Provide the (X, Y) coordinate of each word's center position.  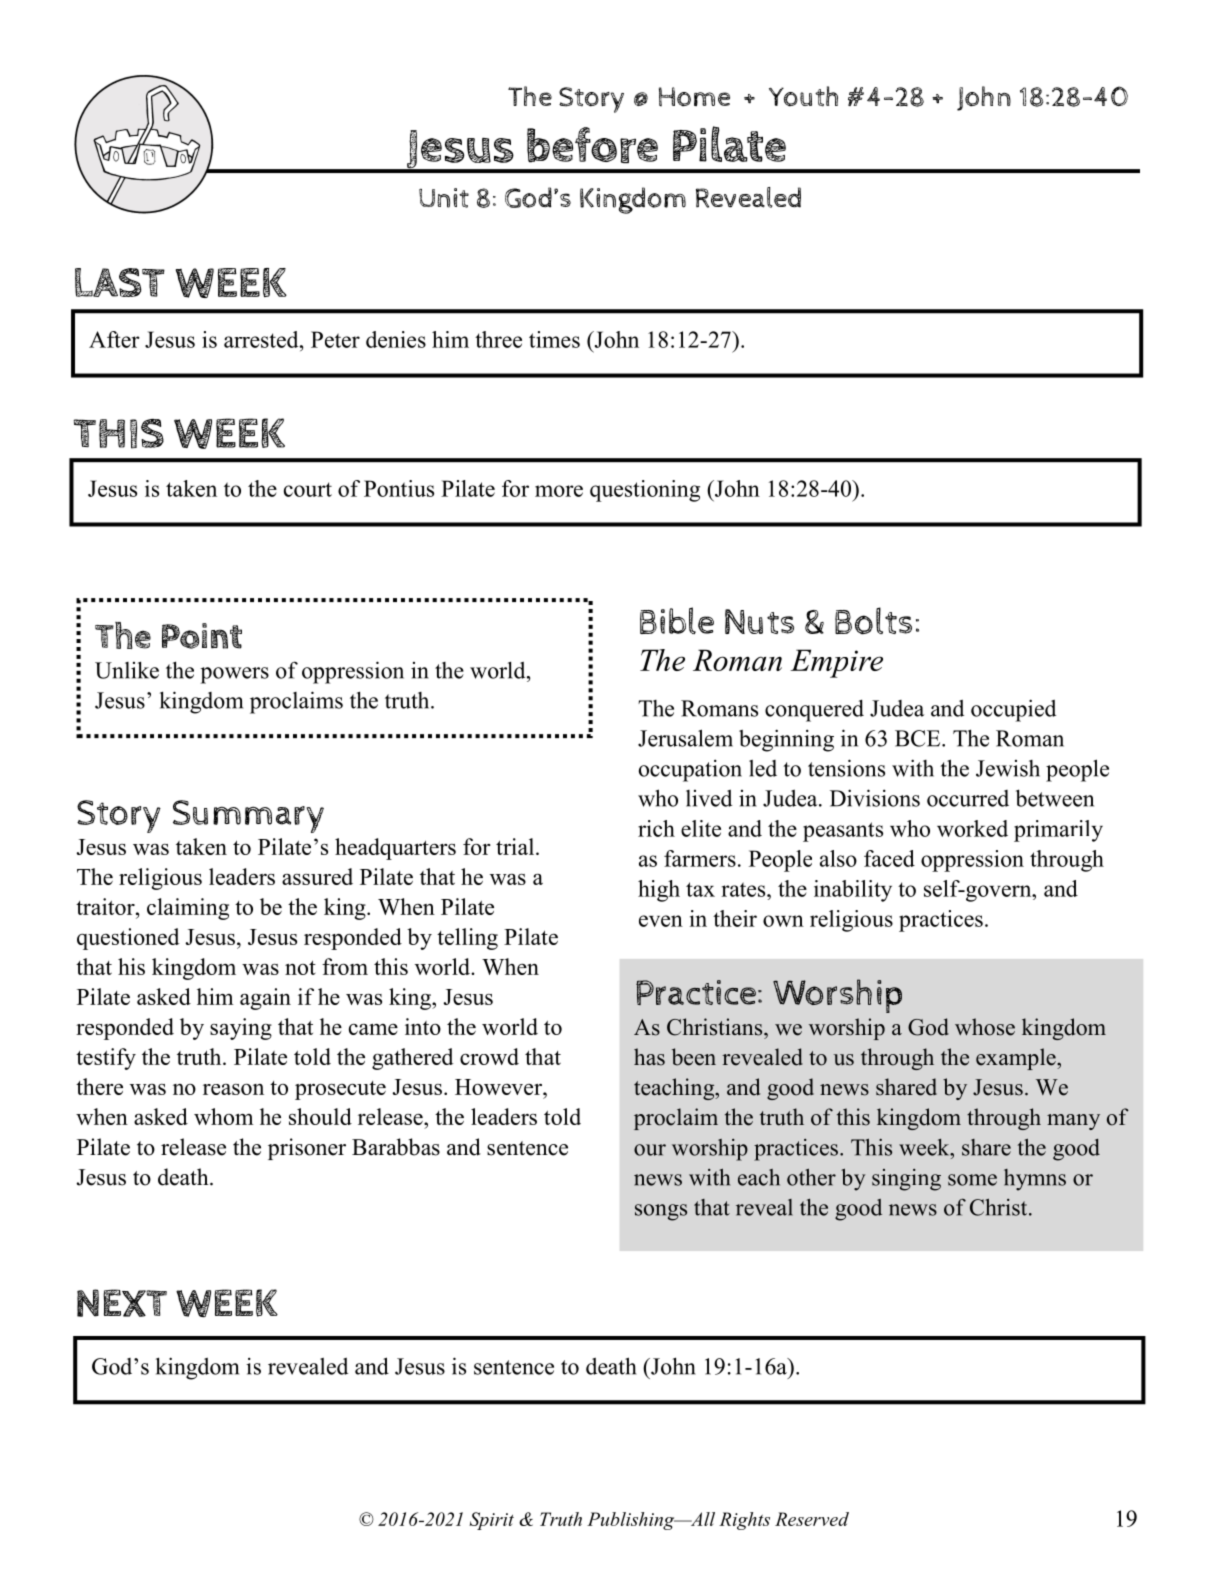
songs (661, 1212)
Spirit (491, 1521)
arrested (262, 339)
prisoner (307, 1149)
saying (241, 1029)
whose (985, 1027)
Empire (836, 663)
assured (317, 876)
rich (656, 828)
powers (234, 675)
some (972, 1180)
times (554, 339)
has (649, 1057)
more (559, 491)
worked (972, 828)
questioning (645, 491)
